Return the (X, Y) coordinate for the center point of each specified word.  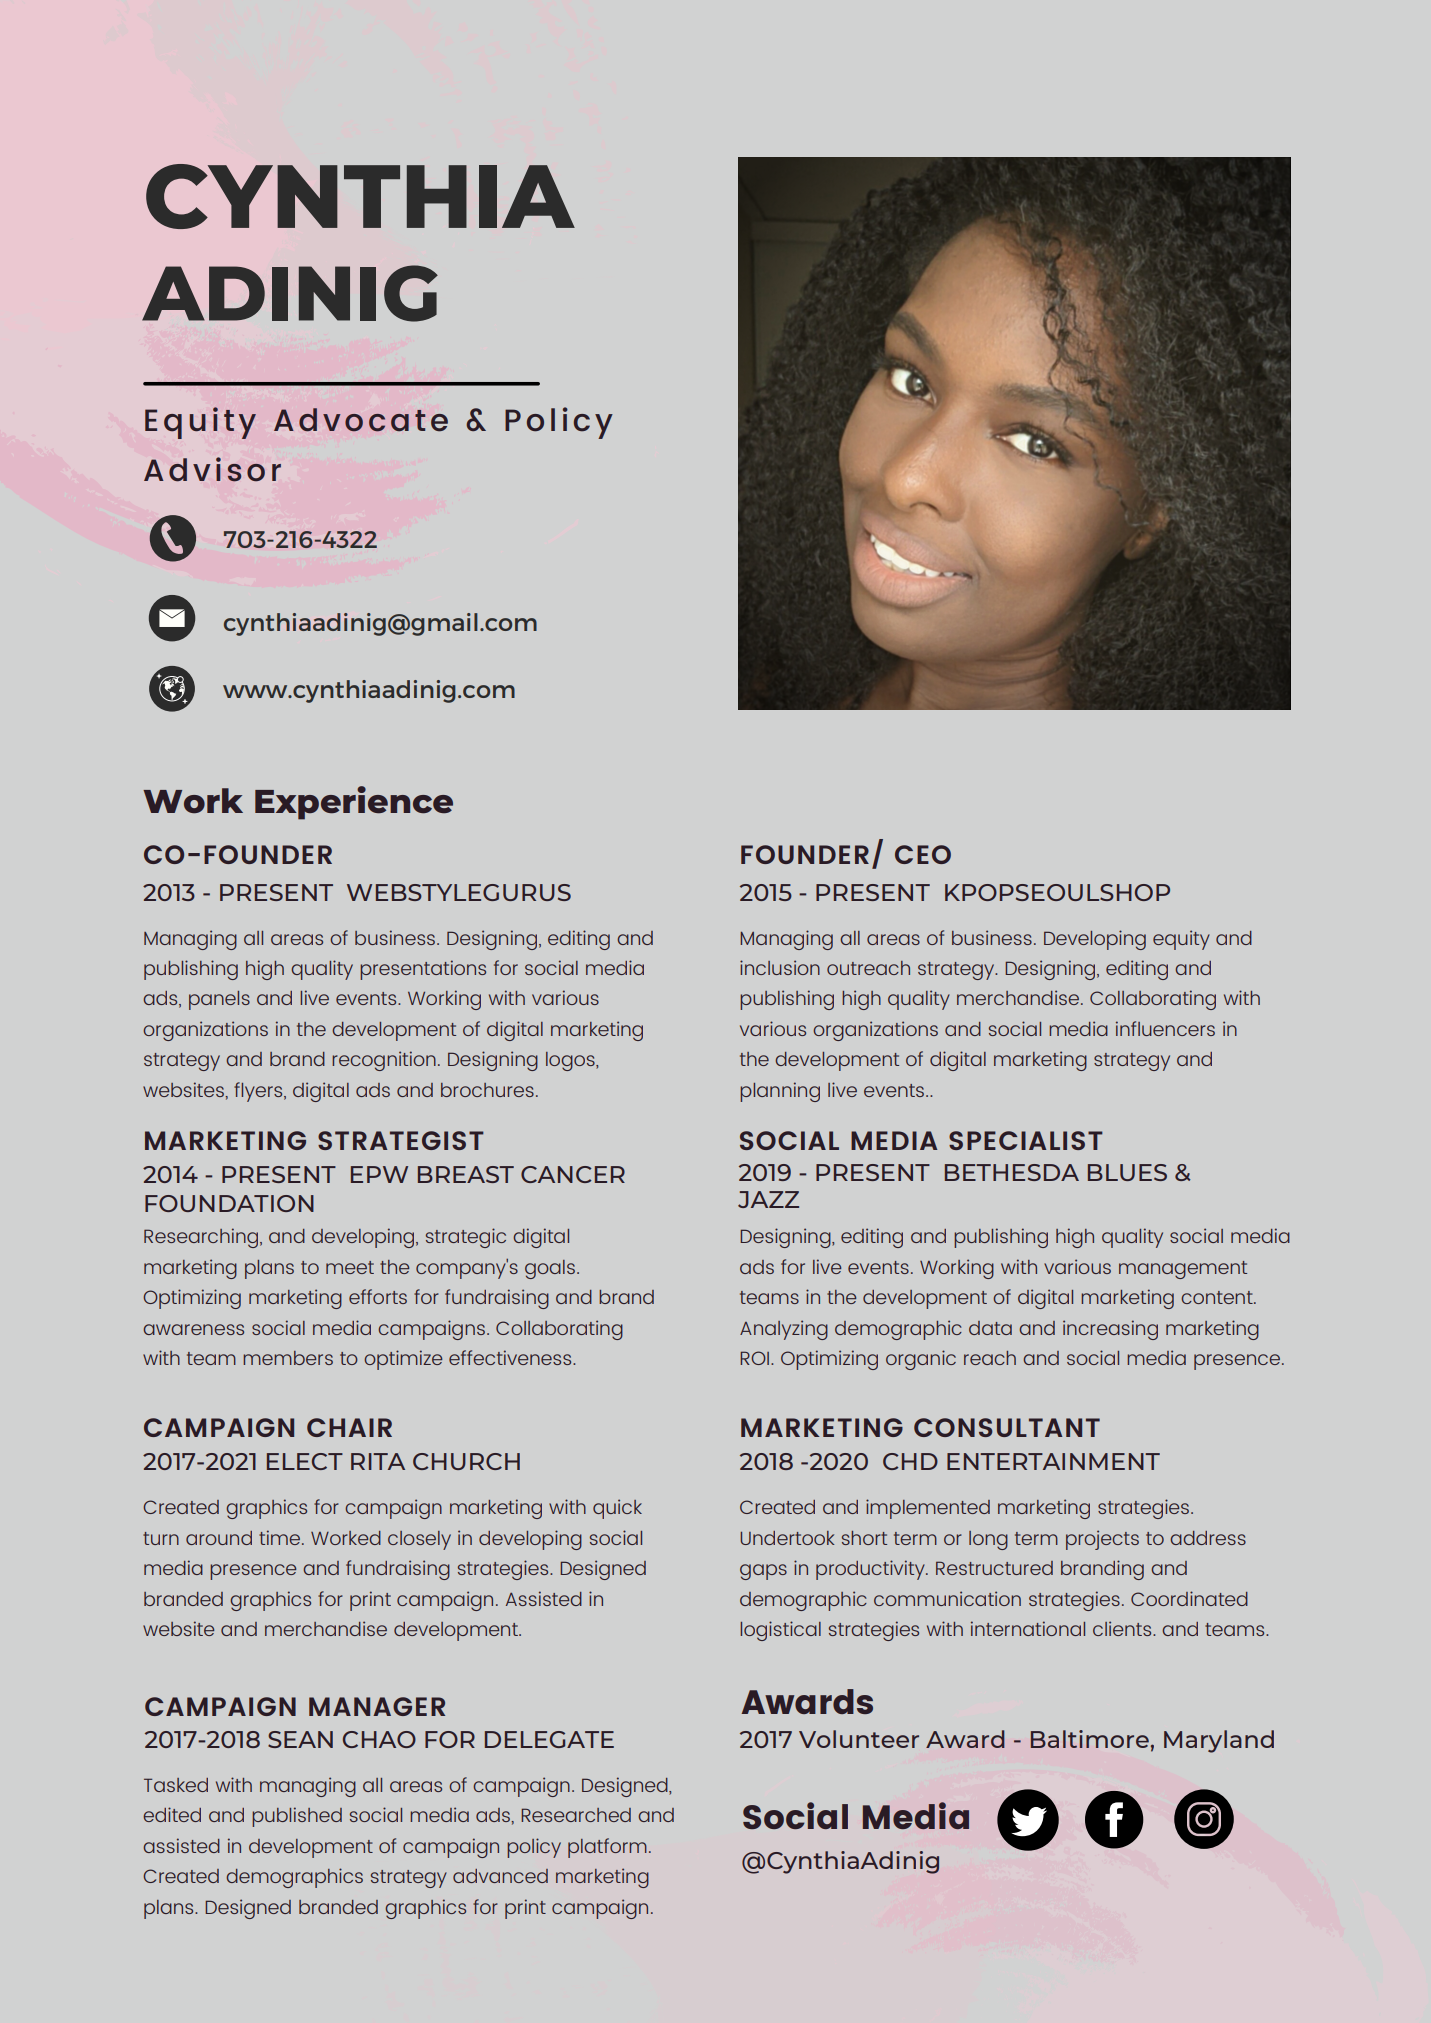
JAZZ (768, 1199)
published (297, 1817)
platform (607, 1848)
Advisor (212, 469)
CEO (923, 854)
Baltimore (1090, 1739)
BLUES (1127, 1172)
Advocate (361, 420)
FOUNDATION (229, 1203)
